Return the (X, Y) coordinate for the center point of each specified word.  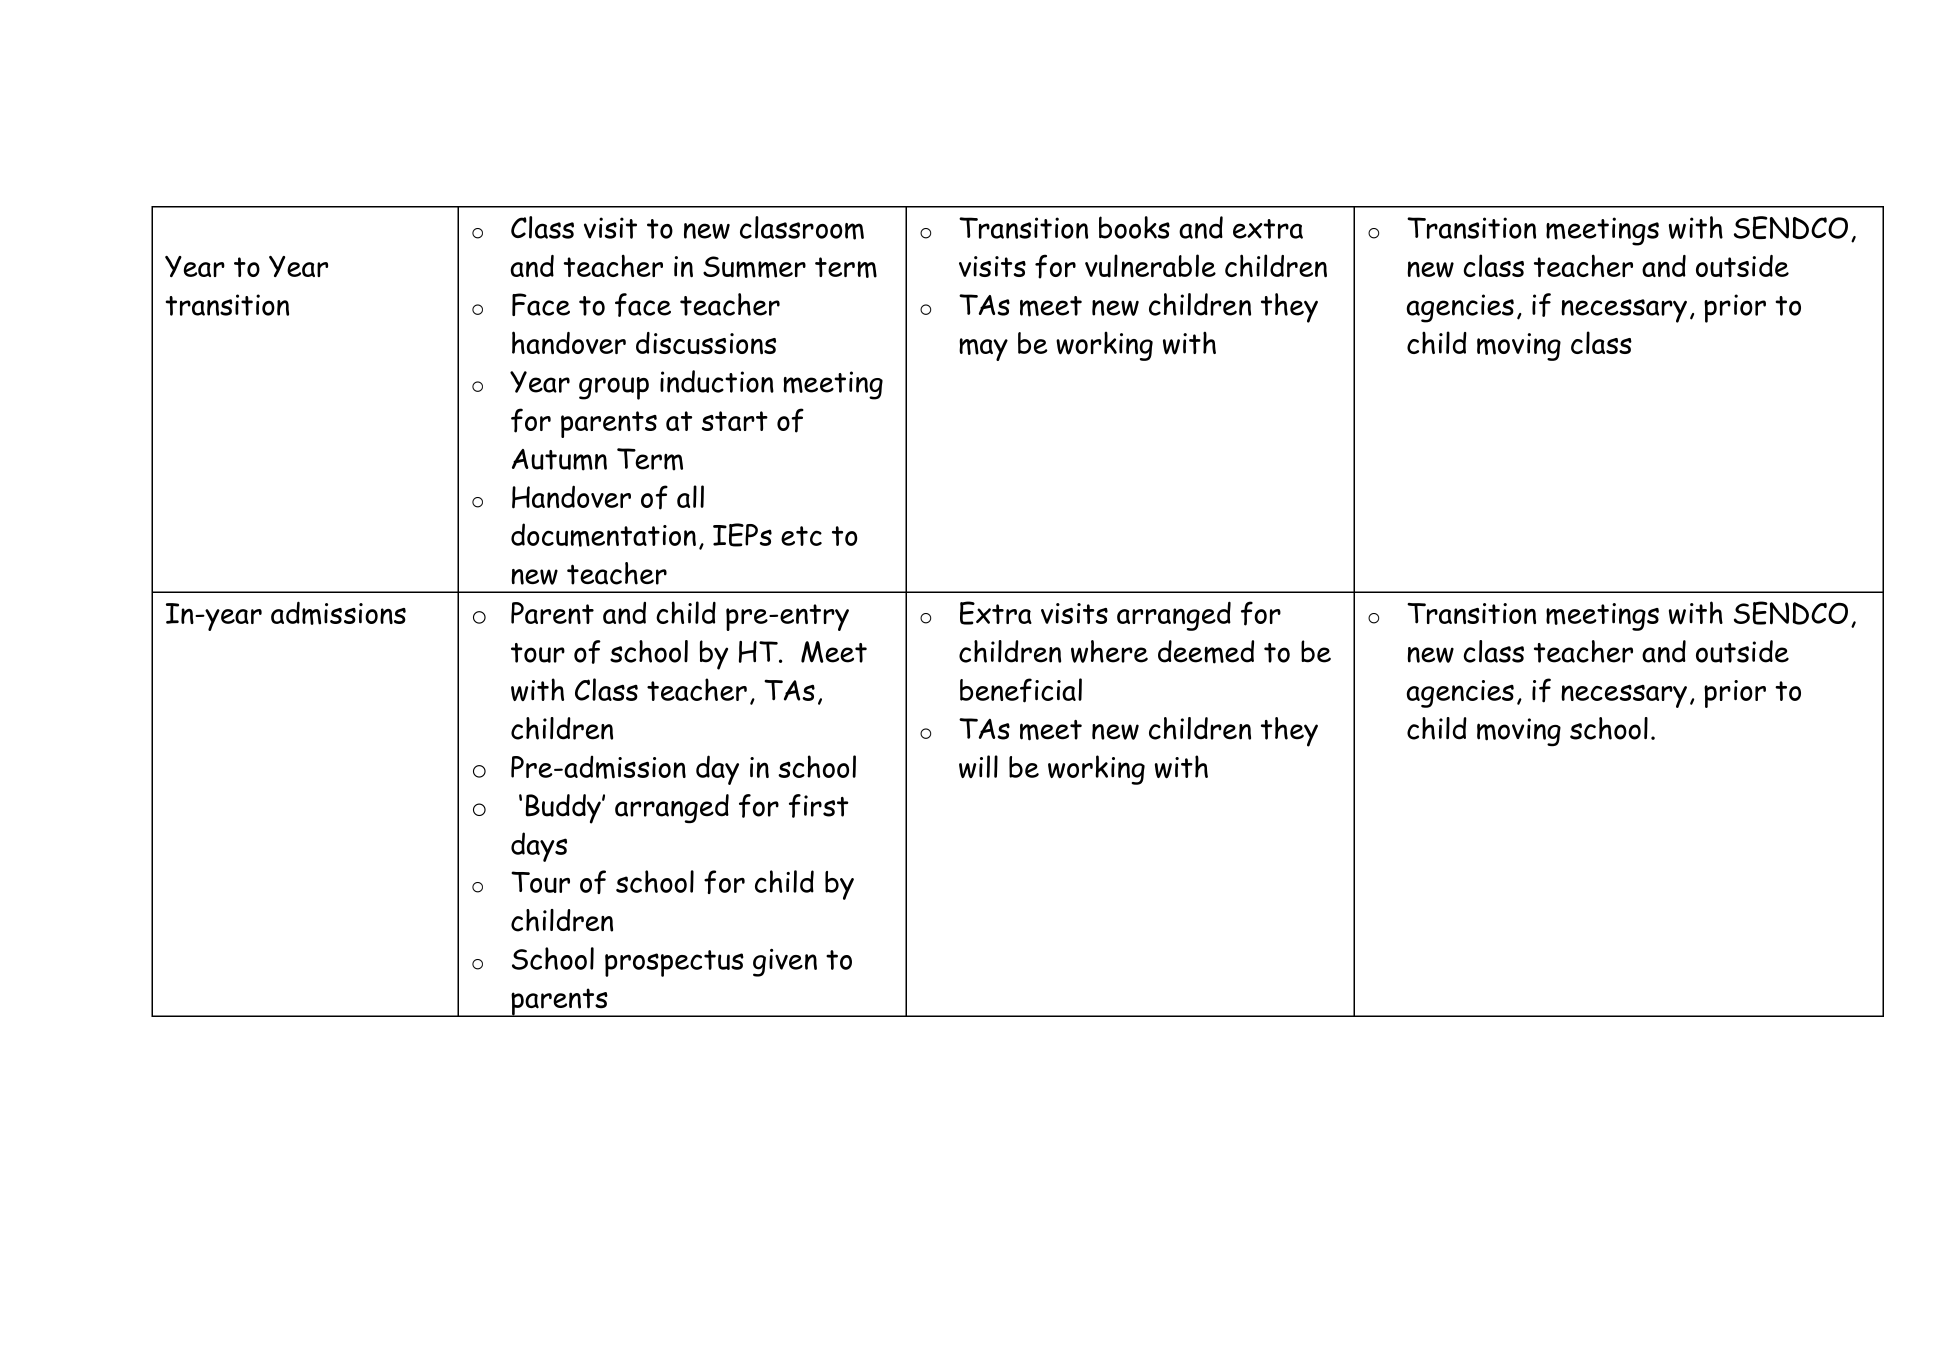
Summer (754, 267)
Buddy (564, 809)
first (818, 806)
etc (801, 536)
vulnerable (1150, 266)
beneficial (1021, 690)
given (785, 963)
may (983, 349)
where (1109, 651)
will (978, 766)
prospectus (674, 963)
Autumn (559, 460)
